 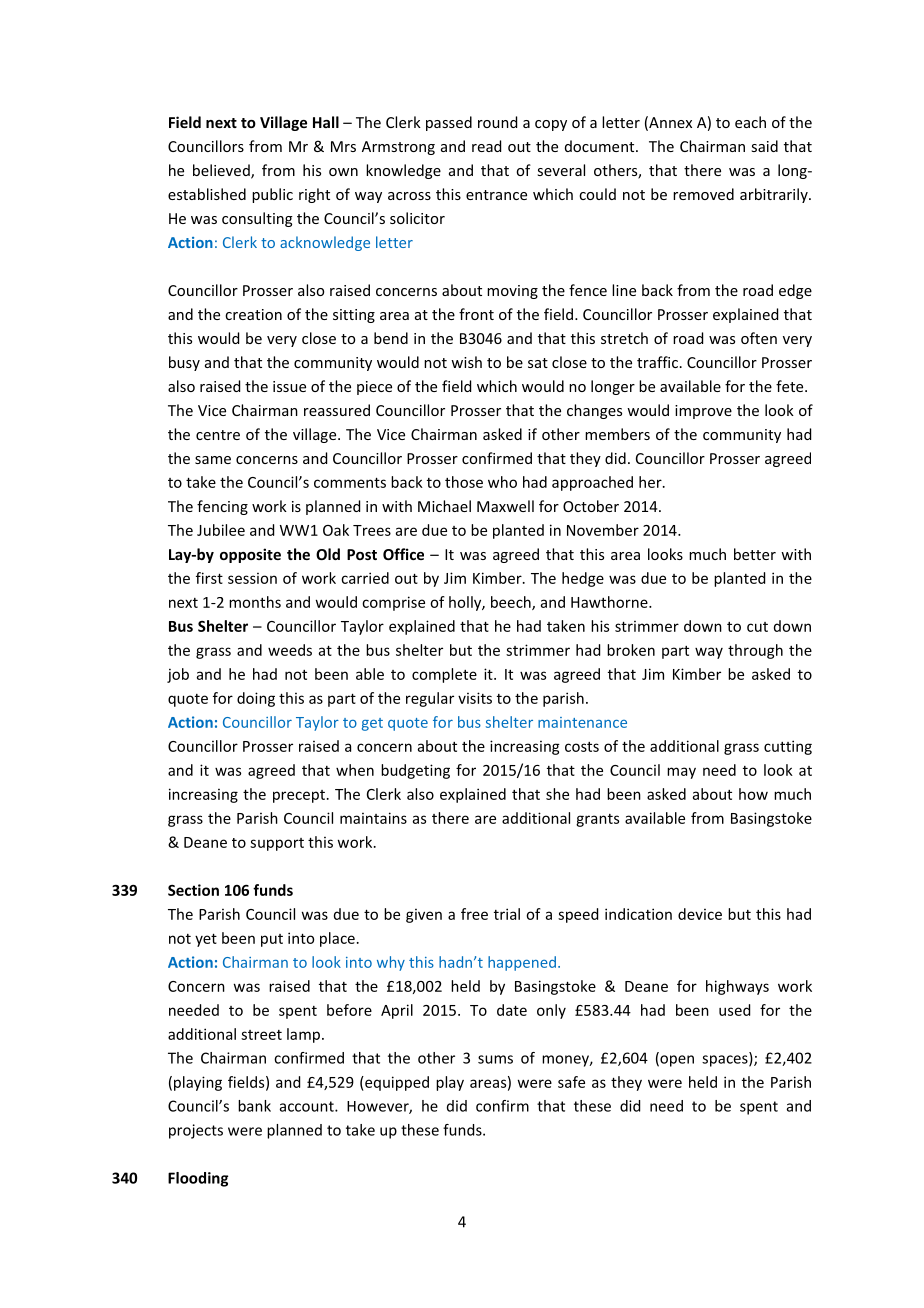 I want to click on indication, so click(x=638, y=914).
